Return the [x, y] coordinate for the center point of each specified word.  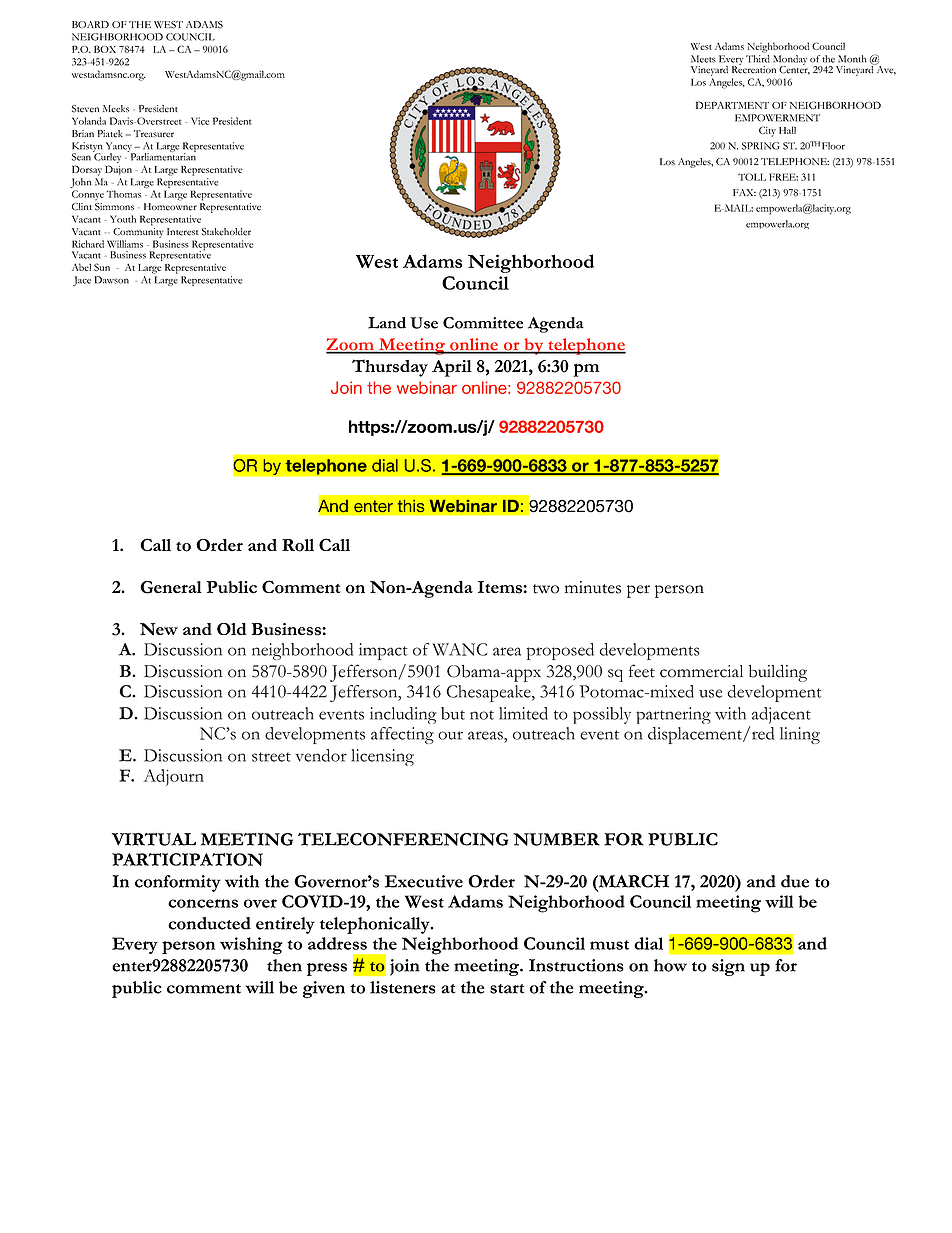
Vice [200, 121]
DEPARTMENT [732, 105]
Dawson [111, 280]
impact [383, 651]
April [452, 368]
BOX [105, 49]
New [159, 629]
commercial [701, 671]
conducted [209, 923]
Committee [483, 323]
